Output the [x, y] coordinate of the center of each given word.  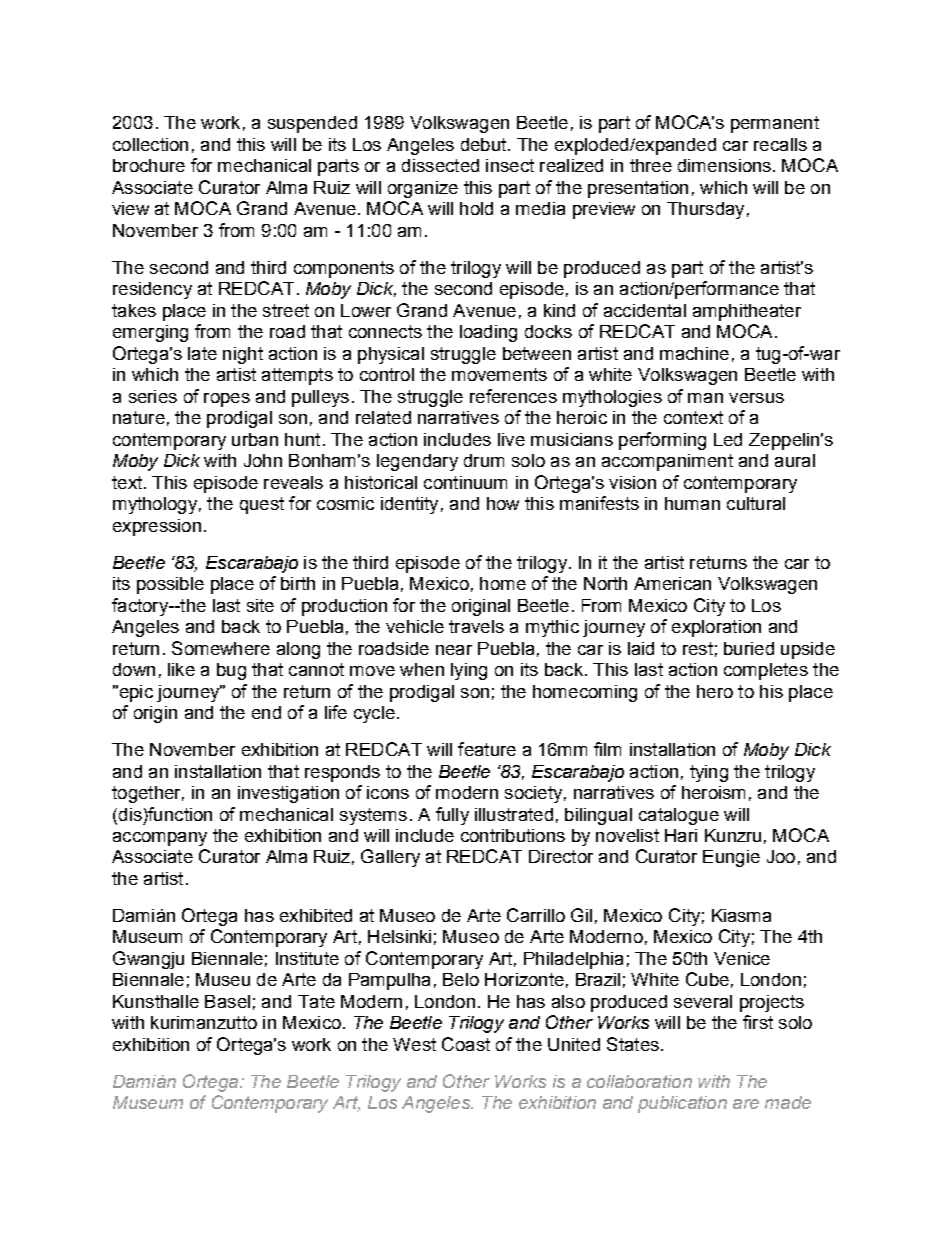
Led [728, 439]
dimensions [726, 165]
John [263, 460]
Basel [227, 1001]
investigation [288, 794]
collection [150, 144]
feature [487, 749]
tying [709, 773]
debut [485, 144]
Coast [466, 1044]
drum [484, 460]
